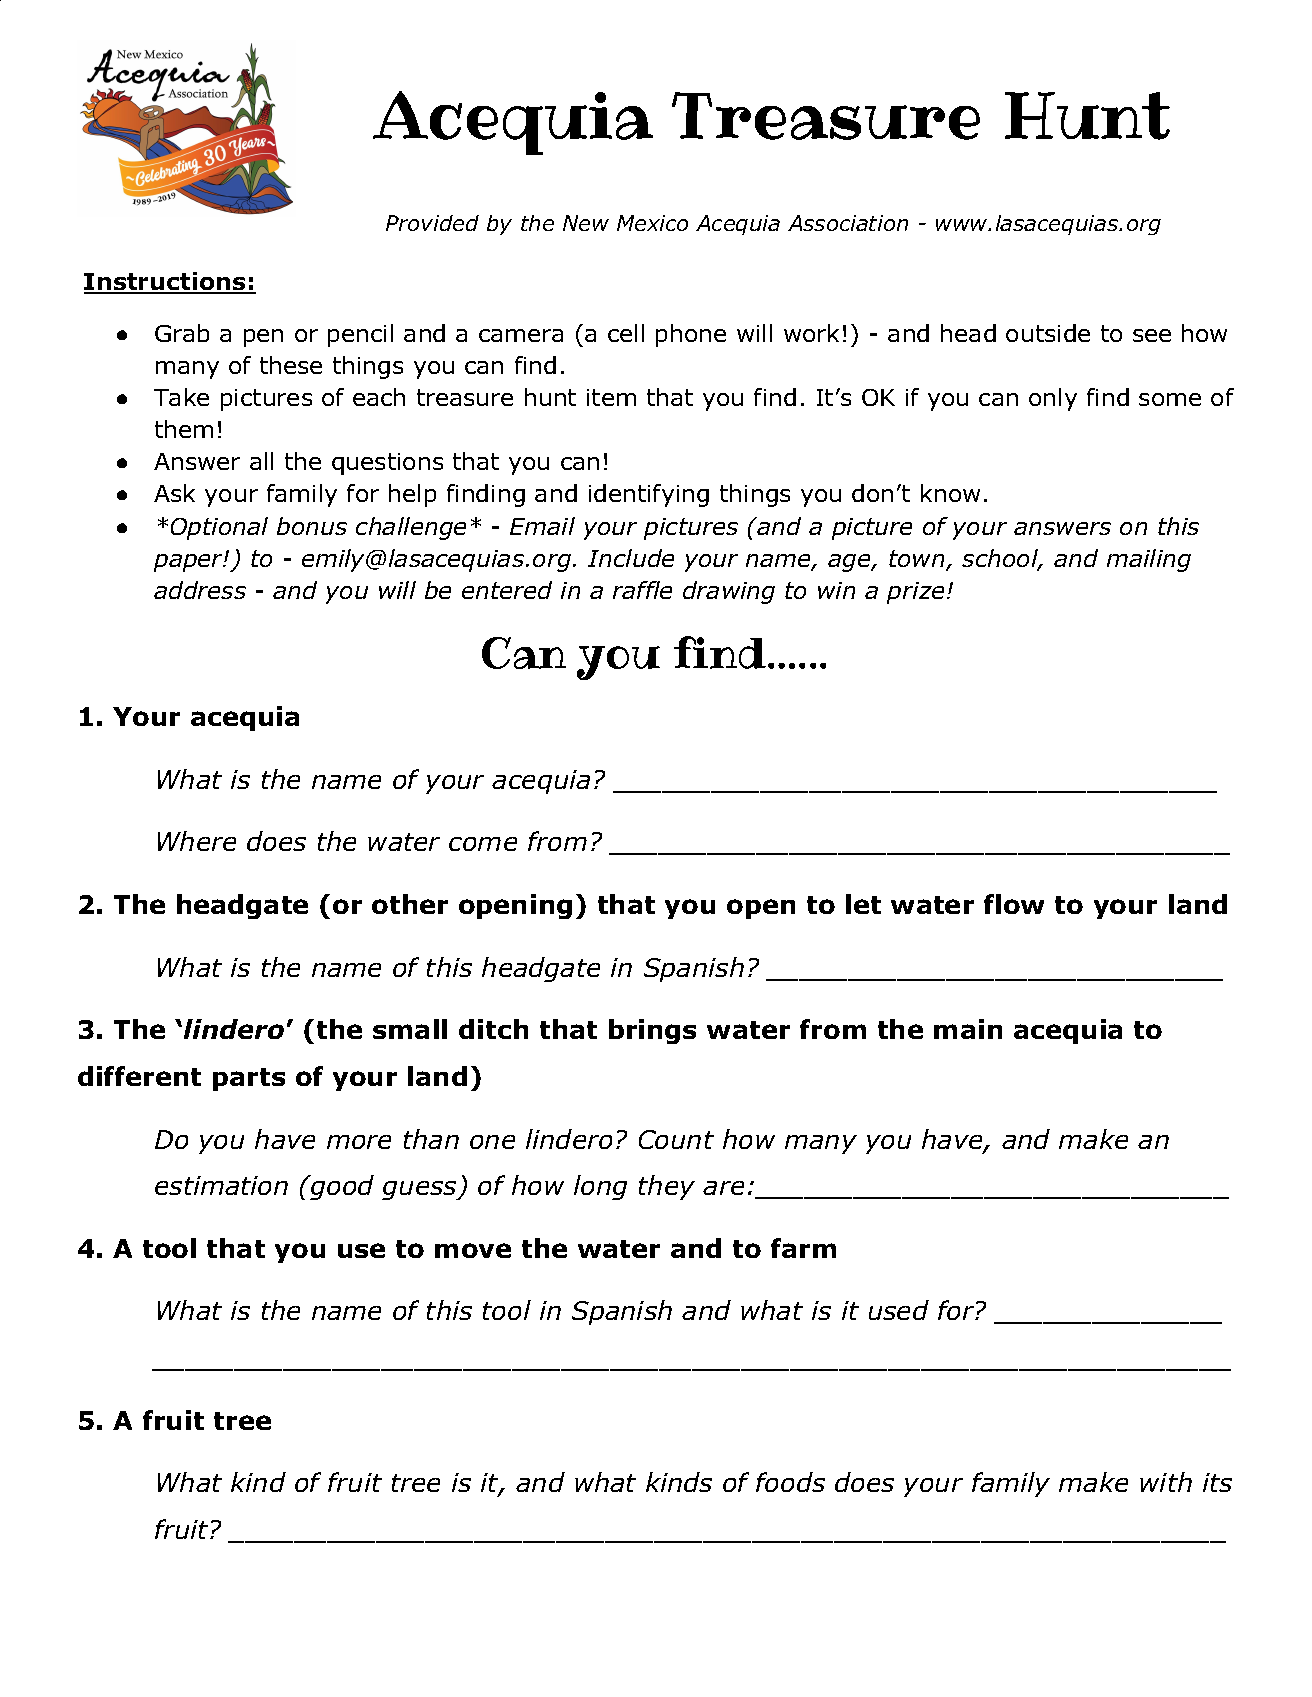  What do you see at coordinates (200, 590) in the image?
I see `address` at bounding box center [200, 590].
